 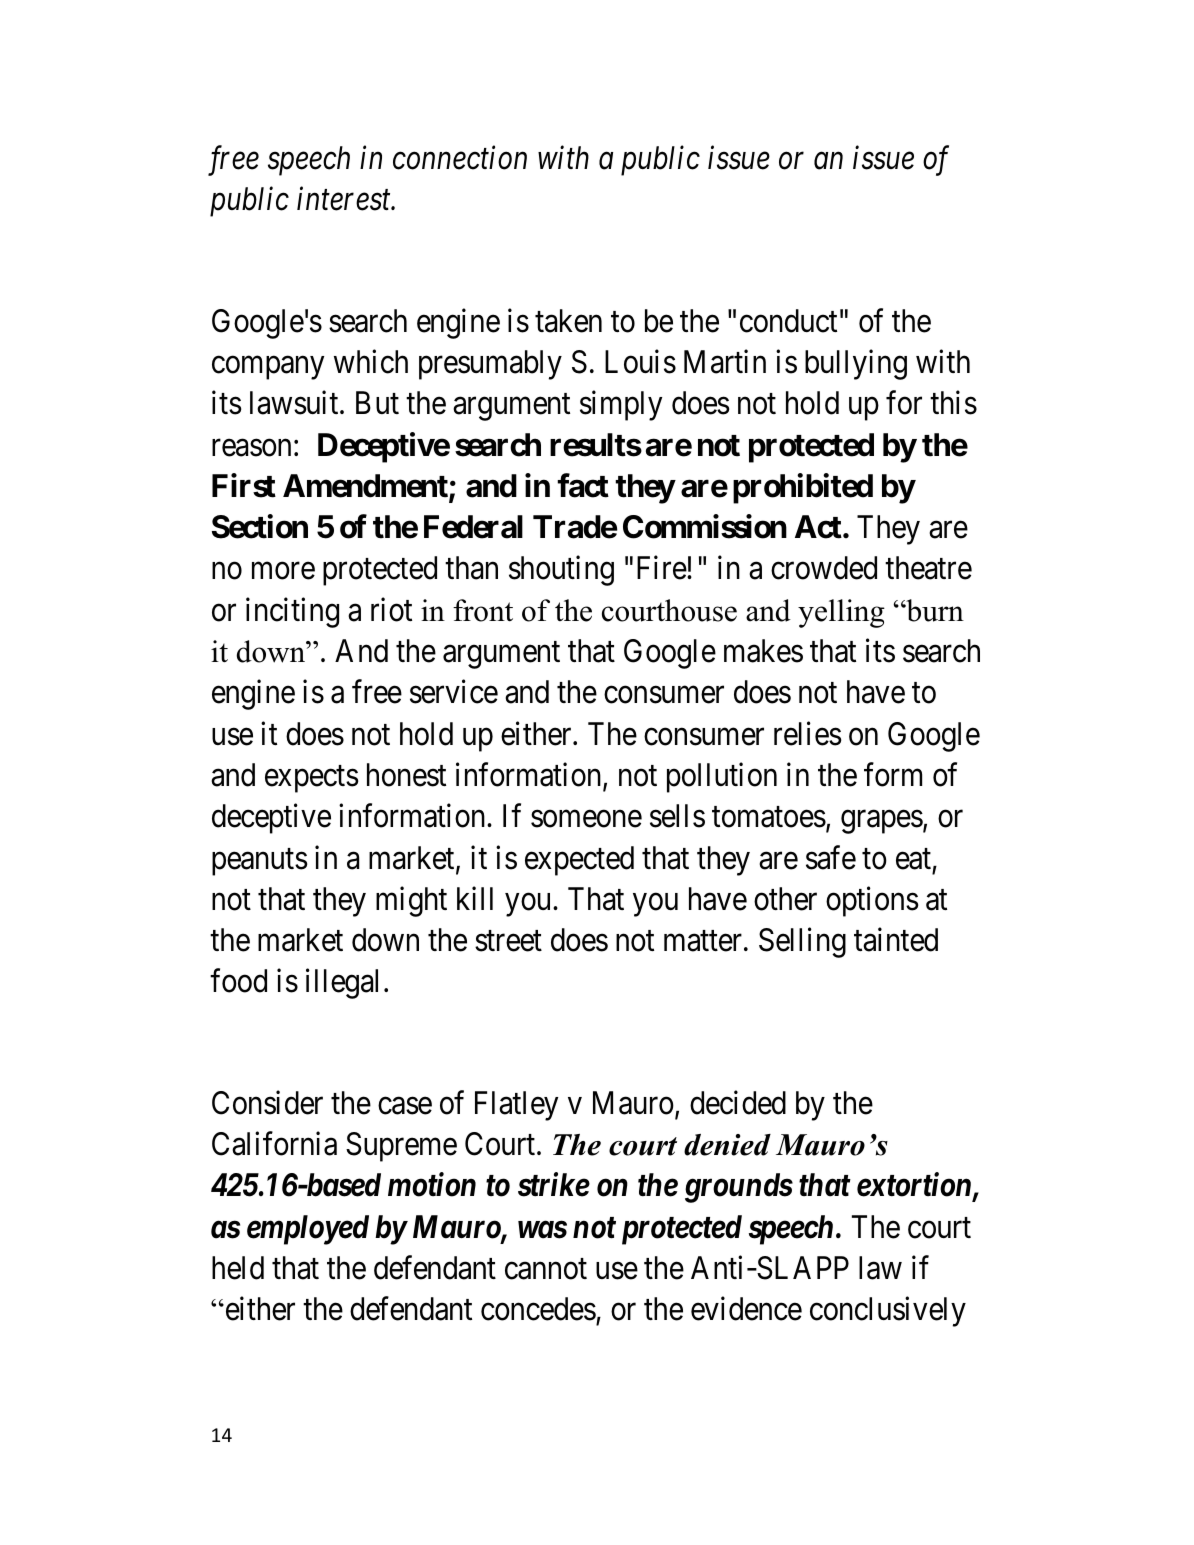 What do you see at coordinates (308, 1230) in the document?
I see `employed` at bounding box center [308, 1230].
